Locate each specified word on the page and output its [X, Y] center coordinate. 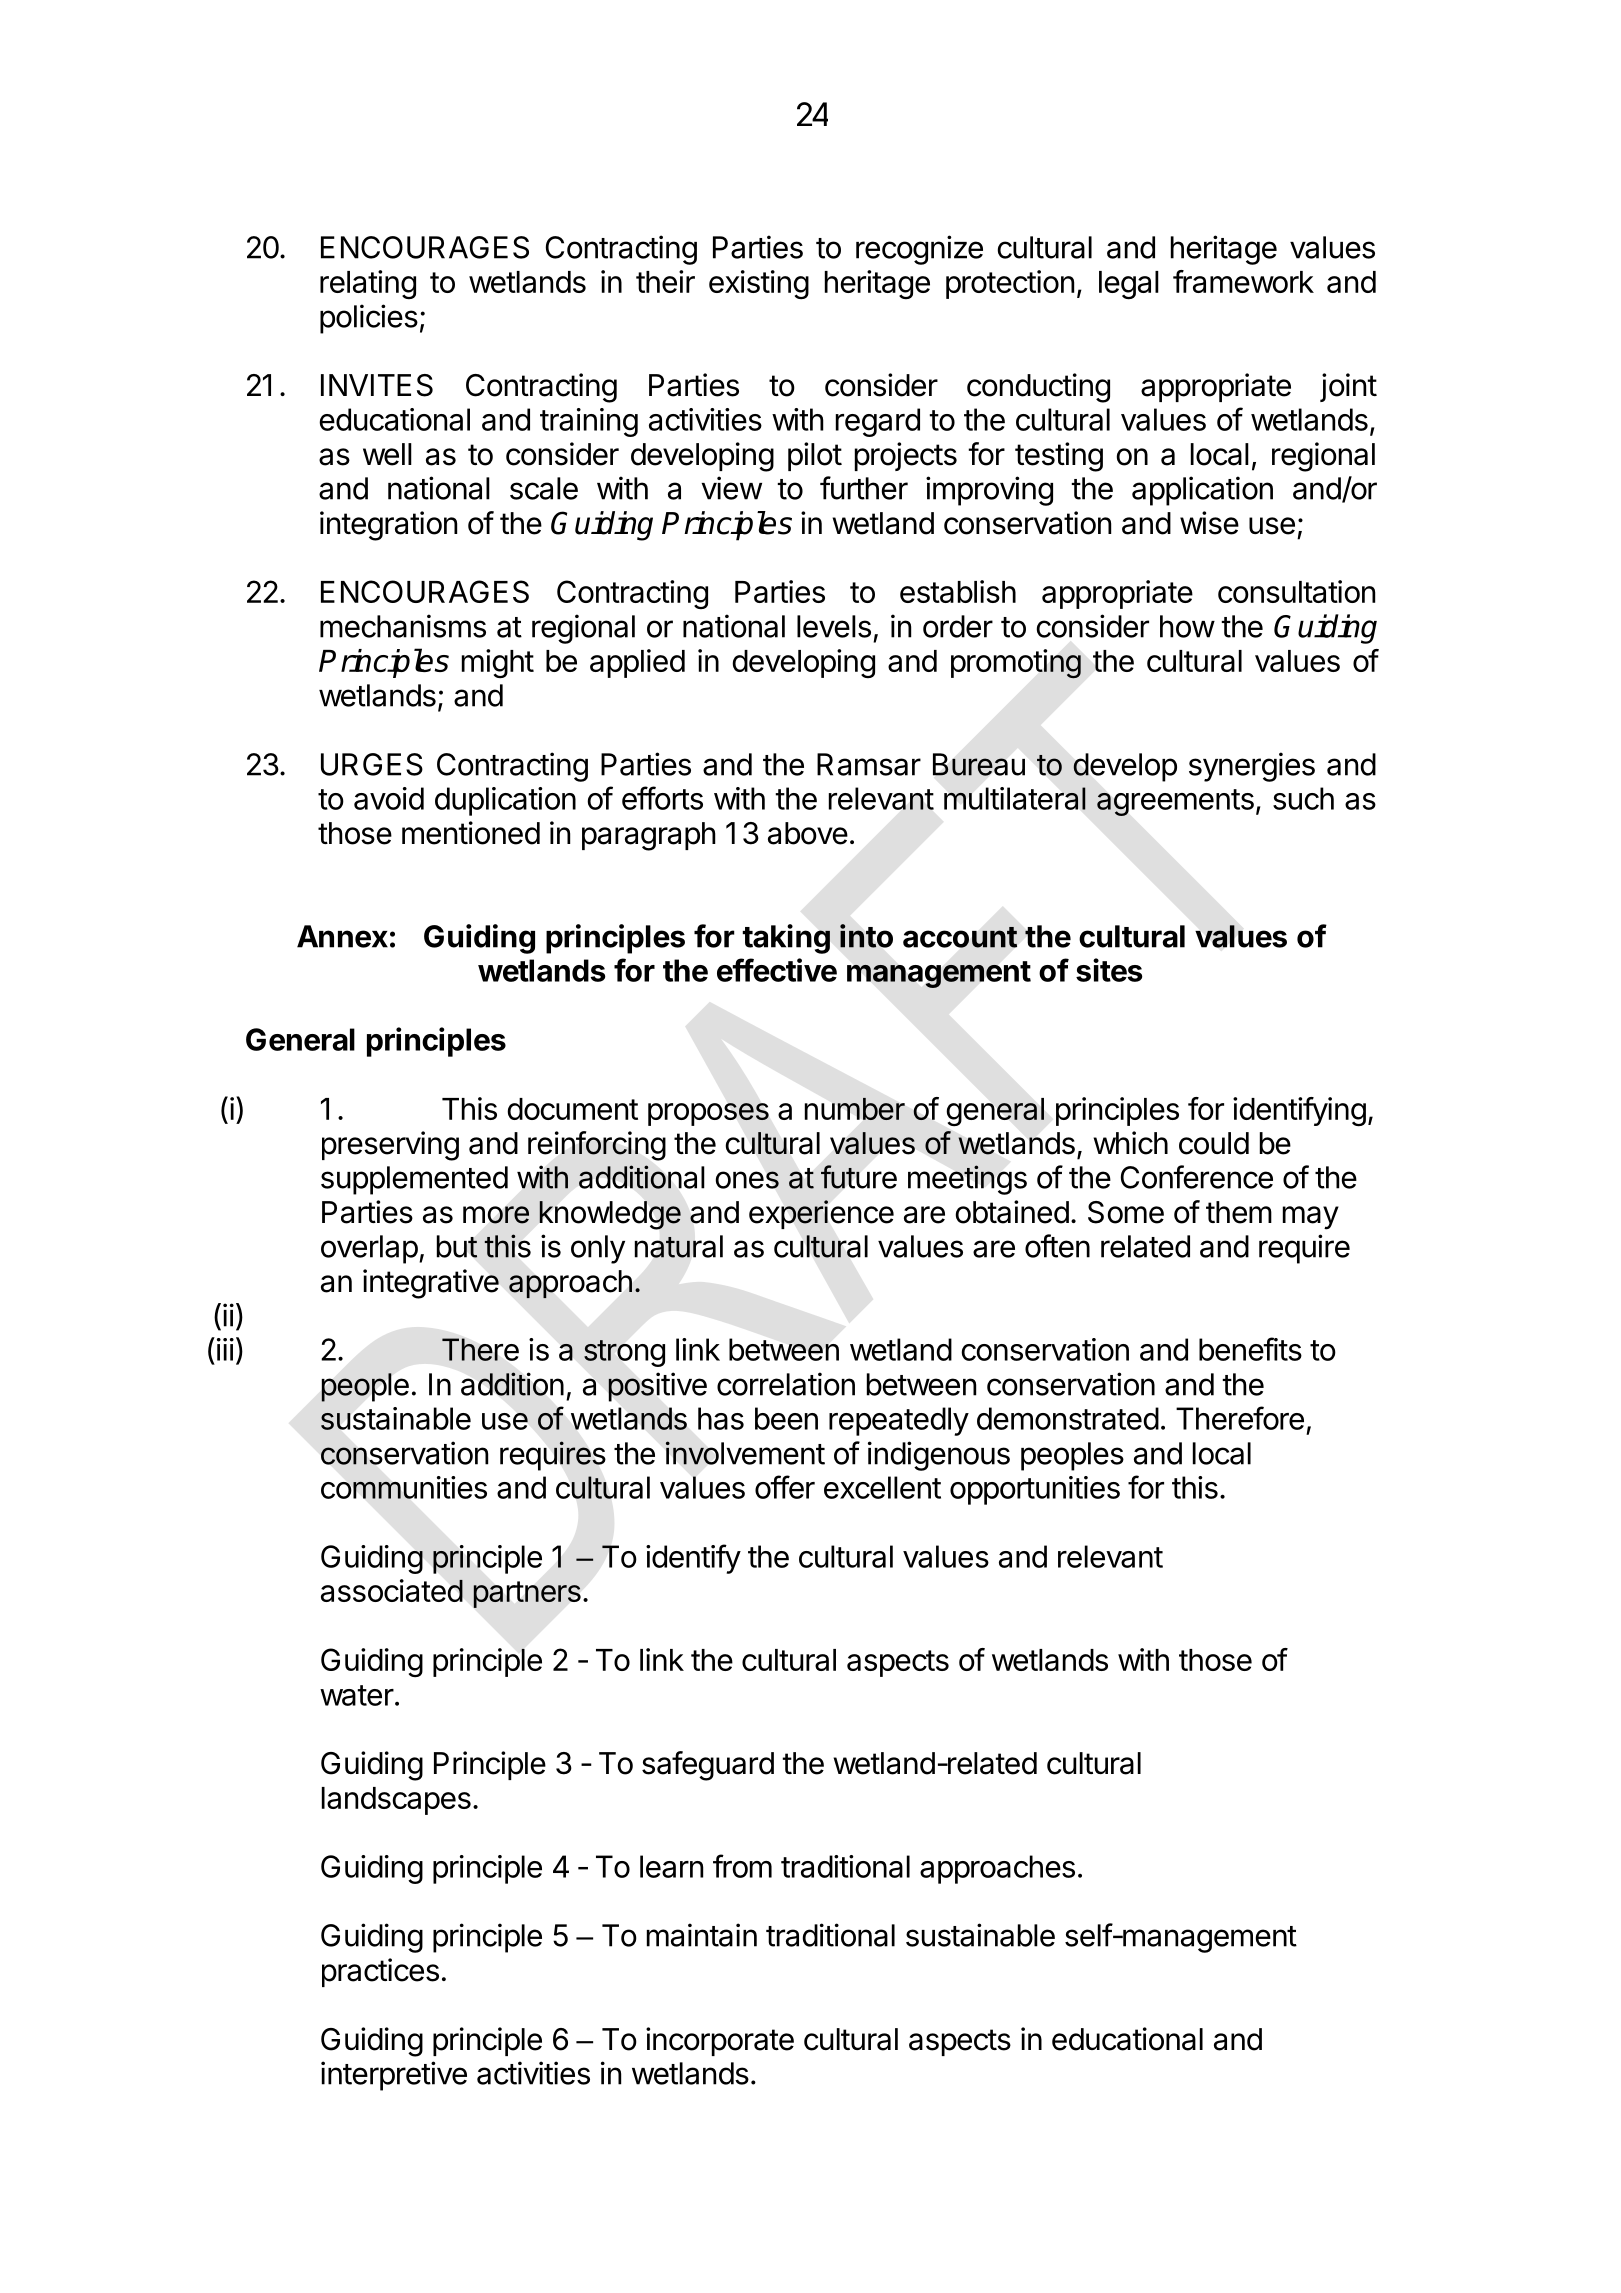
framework [1243, 281]
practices [380, 1972]
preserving [390, 1146]
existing [759, 285]
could [1214, 1143]
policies [369, 319]
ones [747, 1180]
